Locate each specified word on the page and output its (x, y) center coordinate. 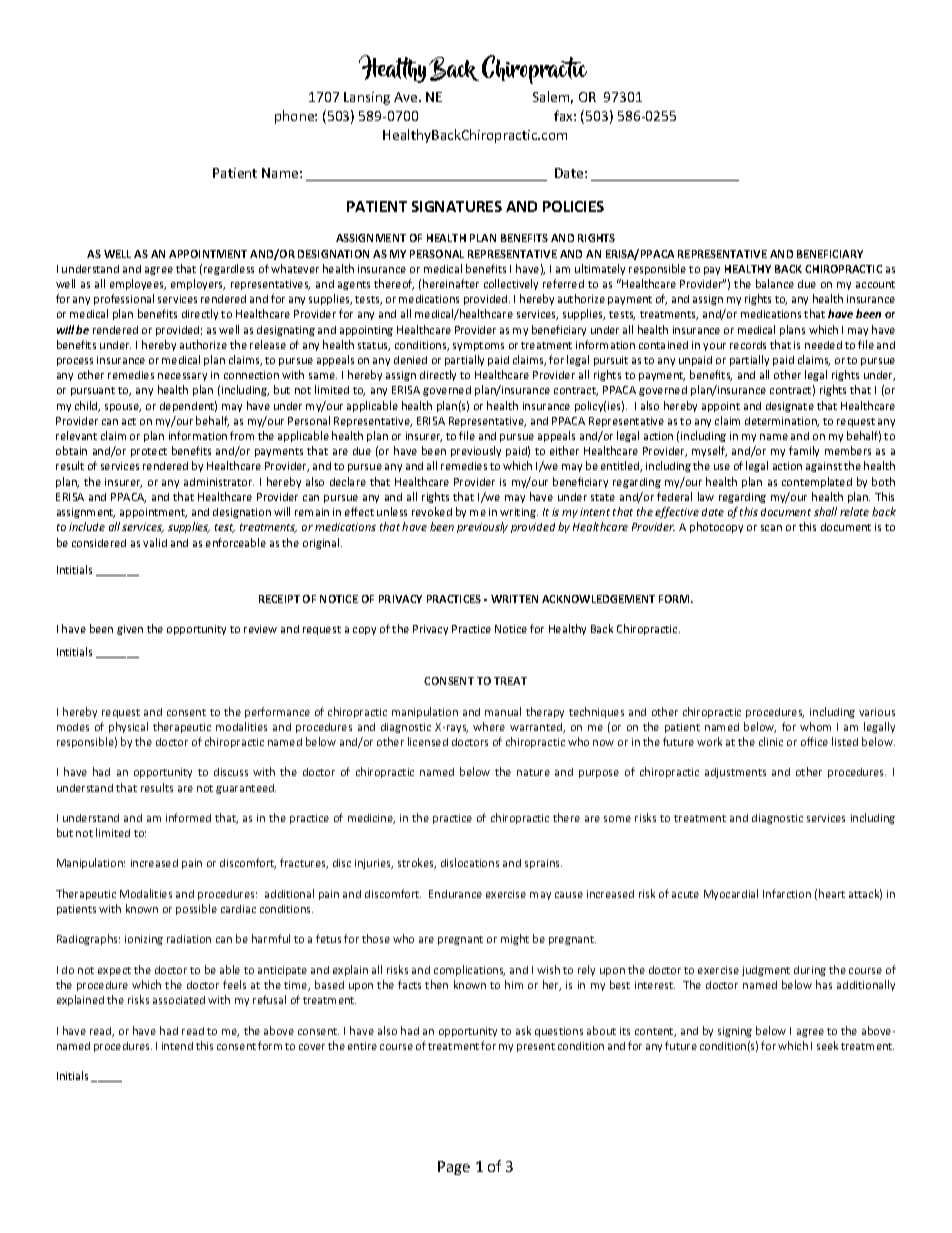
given (130, 630)
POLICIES (573, 206)
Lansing (367, 98)
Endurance (455, 894)
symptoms (478, 346)
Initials (72, 1075)
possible (196, 909)
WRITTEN (514, 599)
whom (815, 726)
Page (454, 1168)
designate (790, 407)
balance (775, 283)
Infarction (787, 893)
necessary (182, 377)
